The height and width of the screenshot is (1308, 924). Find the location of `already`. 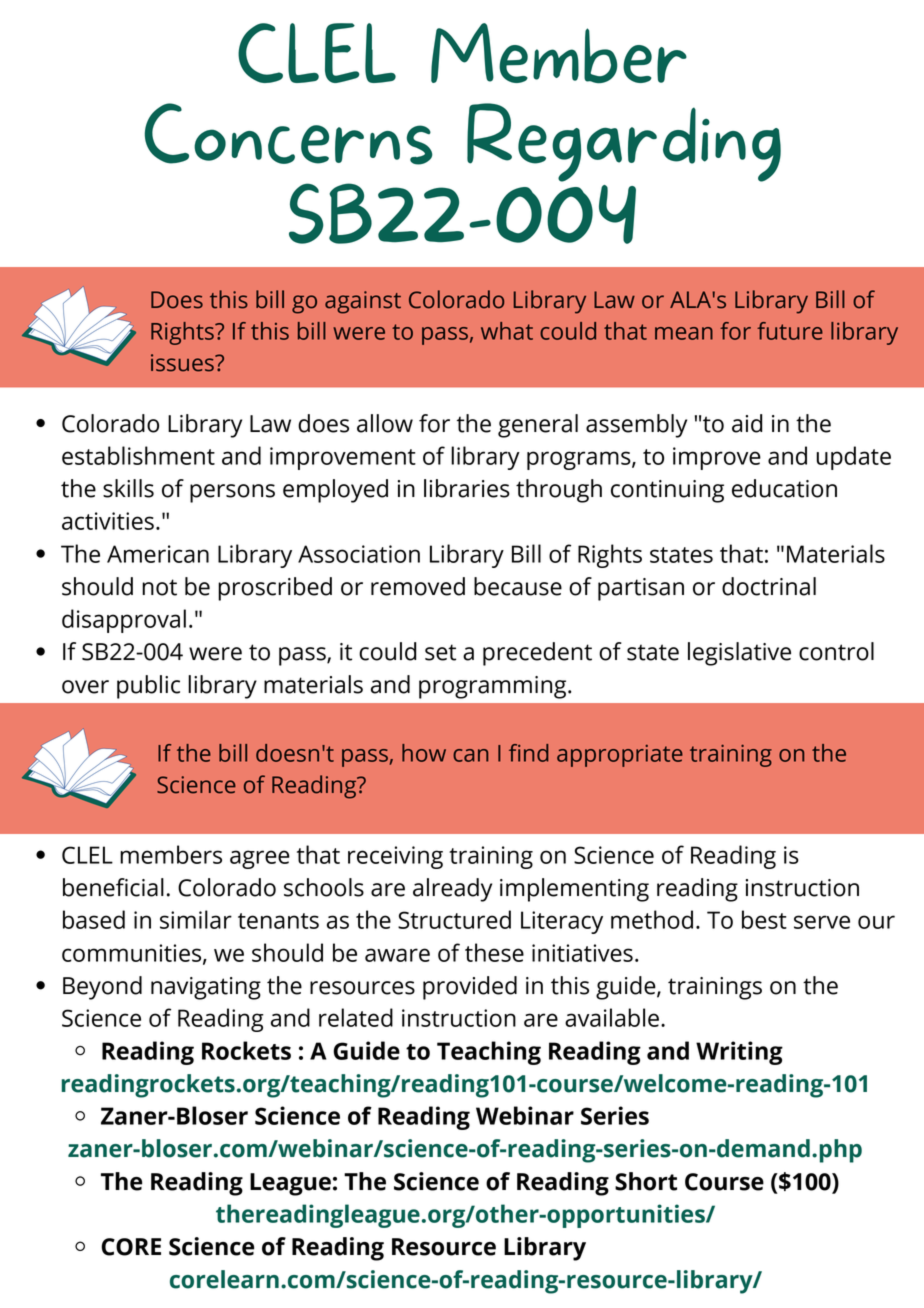

already is located at coordinates (452, 890).
